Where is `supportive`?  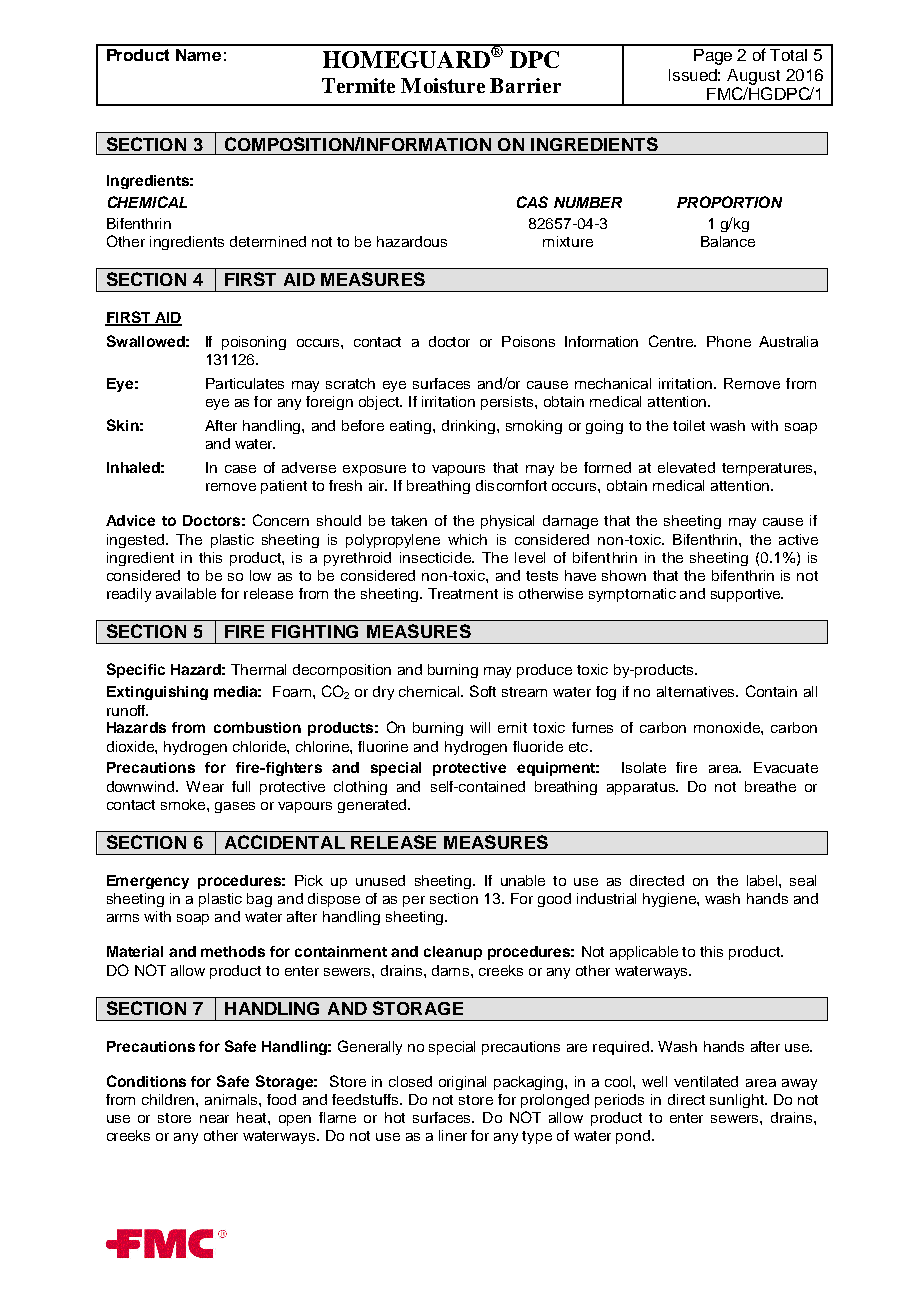
supportive is located at coordinates (747, 595).
